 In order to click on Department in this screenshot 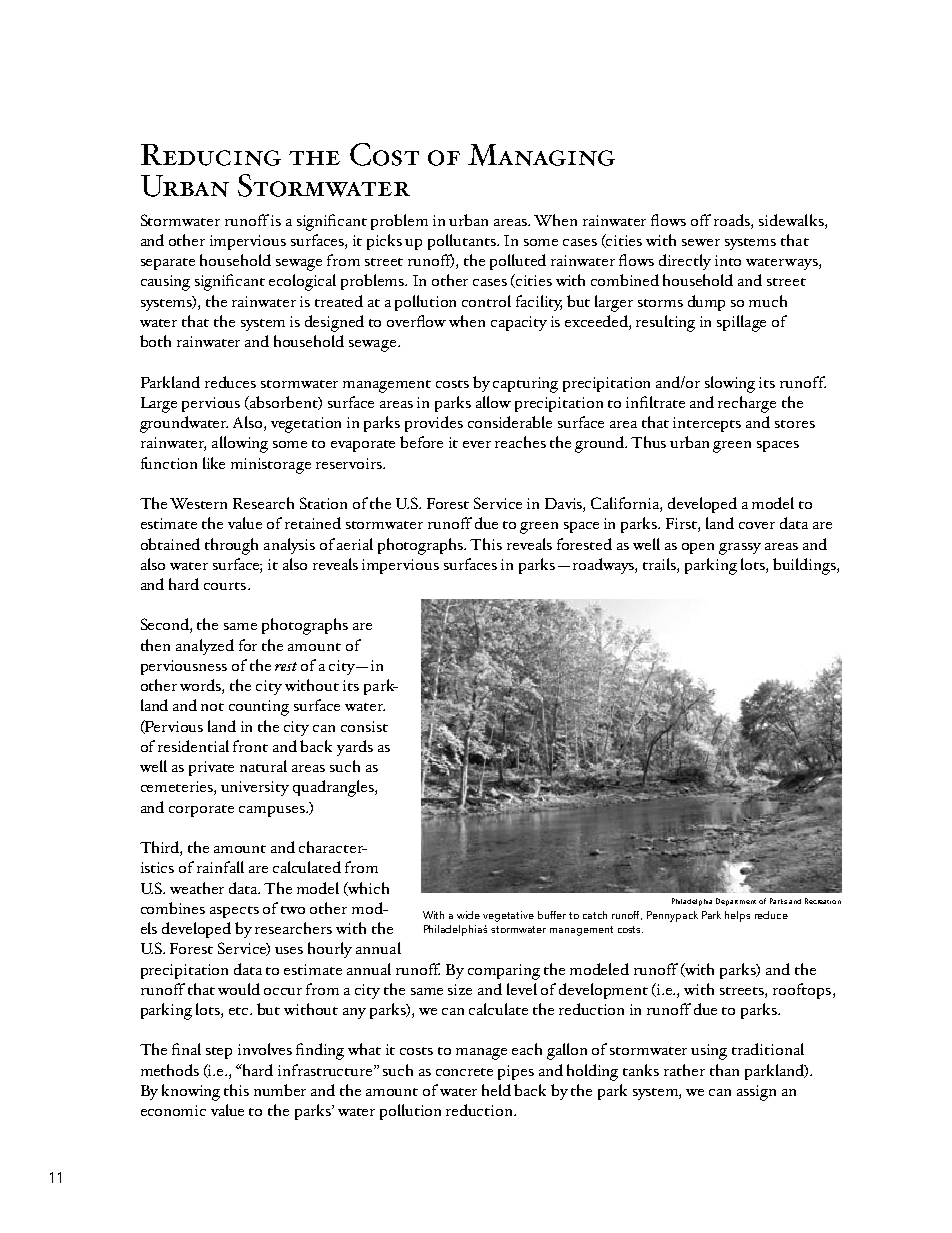, I will do `click(736, 902)`.
